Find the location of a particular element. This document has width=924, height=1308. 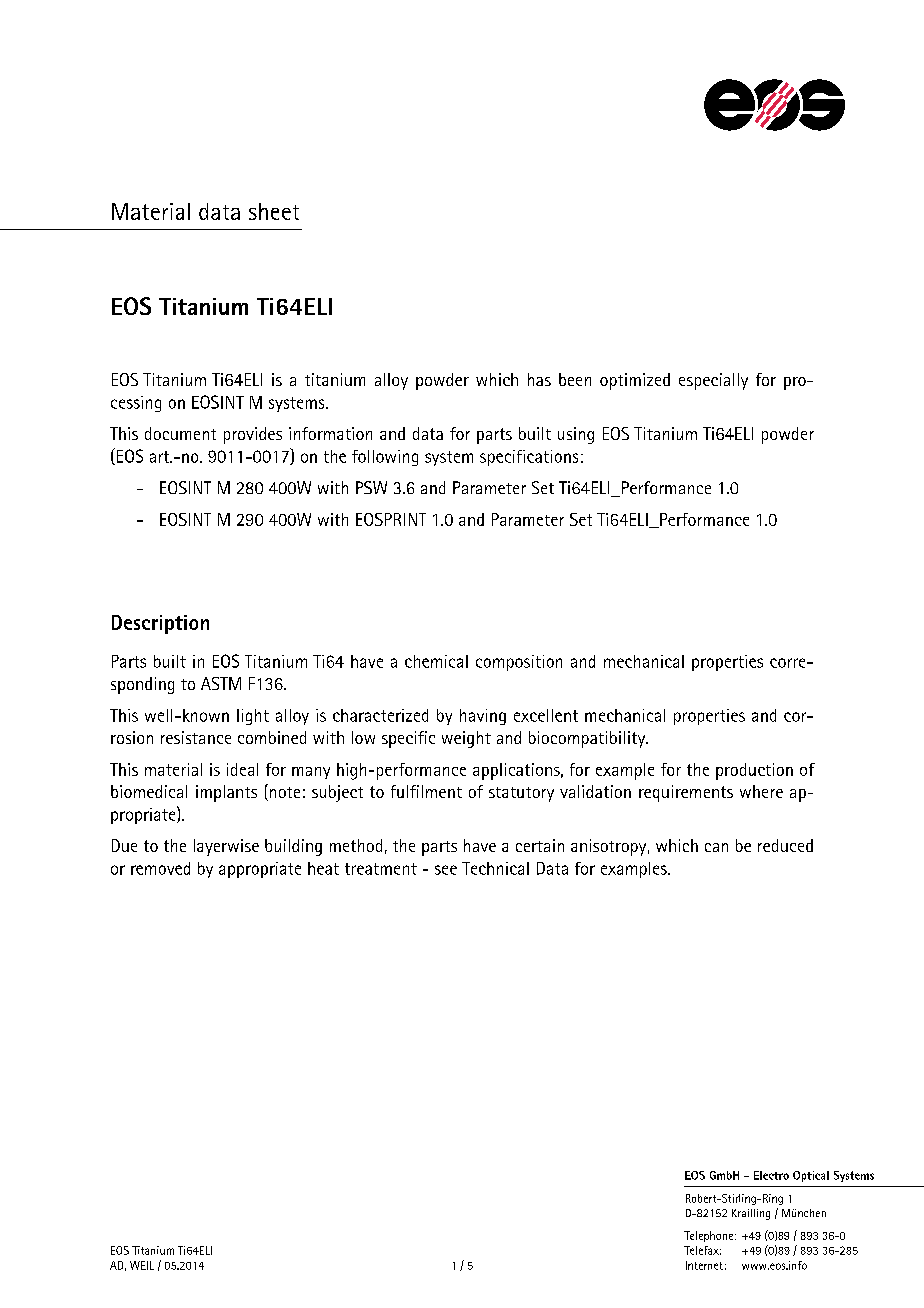

has is located at coordinates (539, 379).
